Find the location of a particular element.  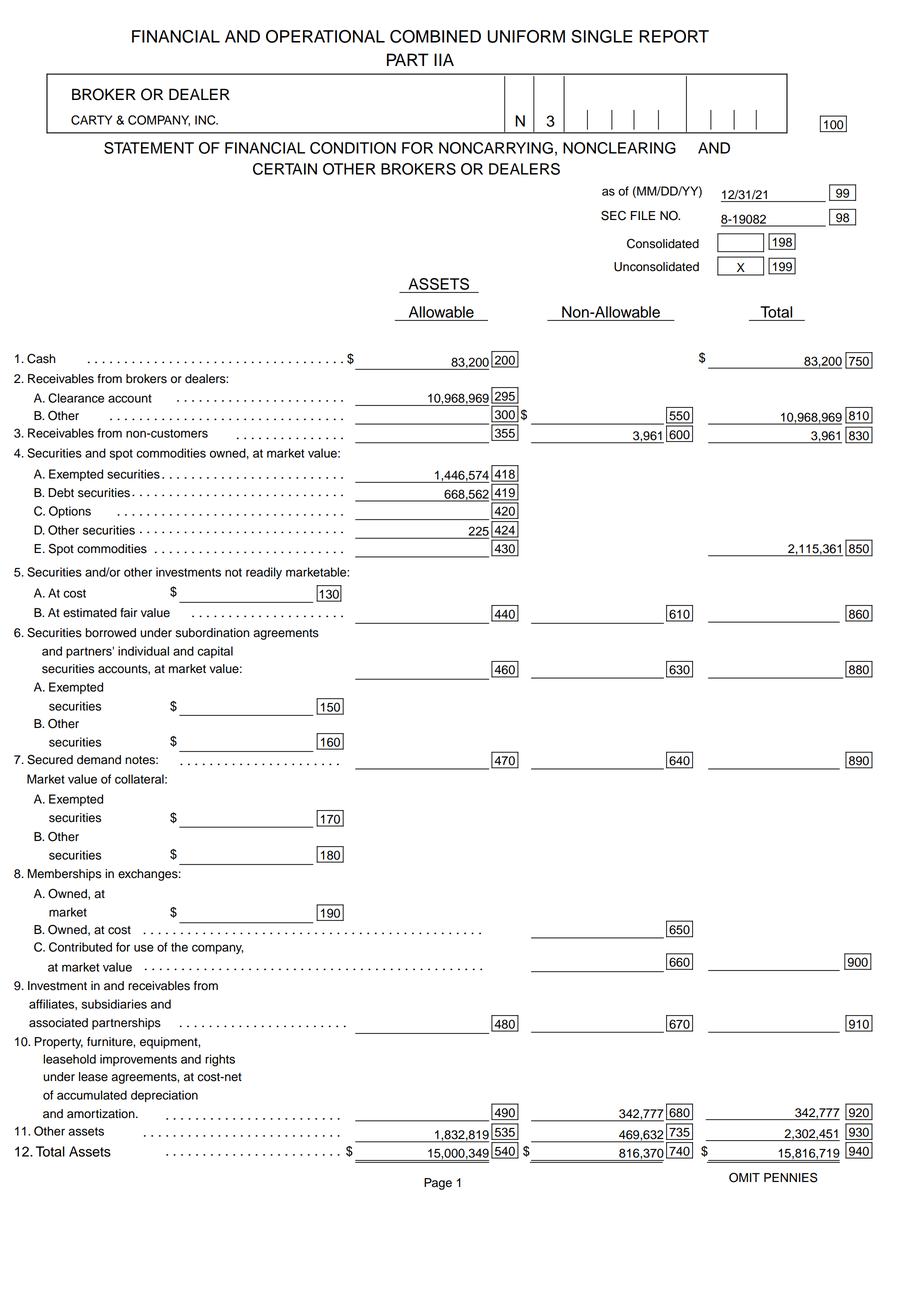

REPORT is located at coordinates (674, 36).
